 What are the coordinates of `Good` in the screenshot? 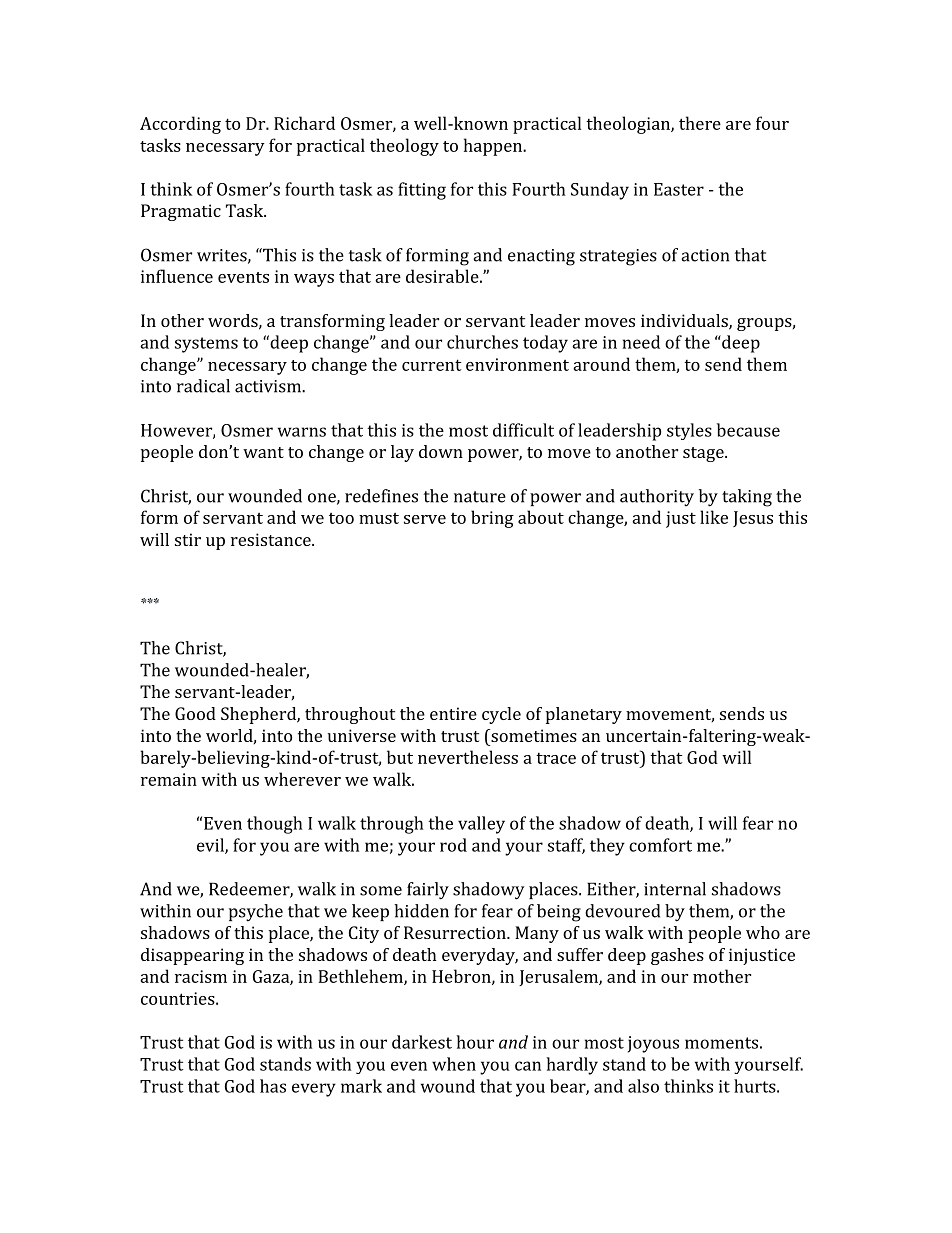 It's located at (195, 713).
